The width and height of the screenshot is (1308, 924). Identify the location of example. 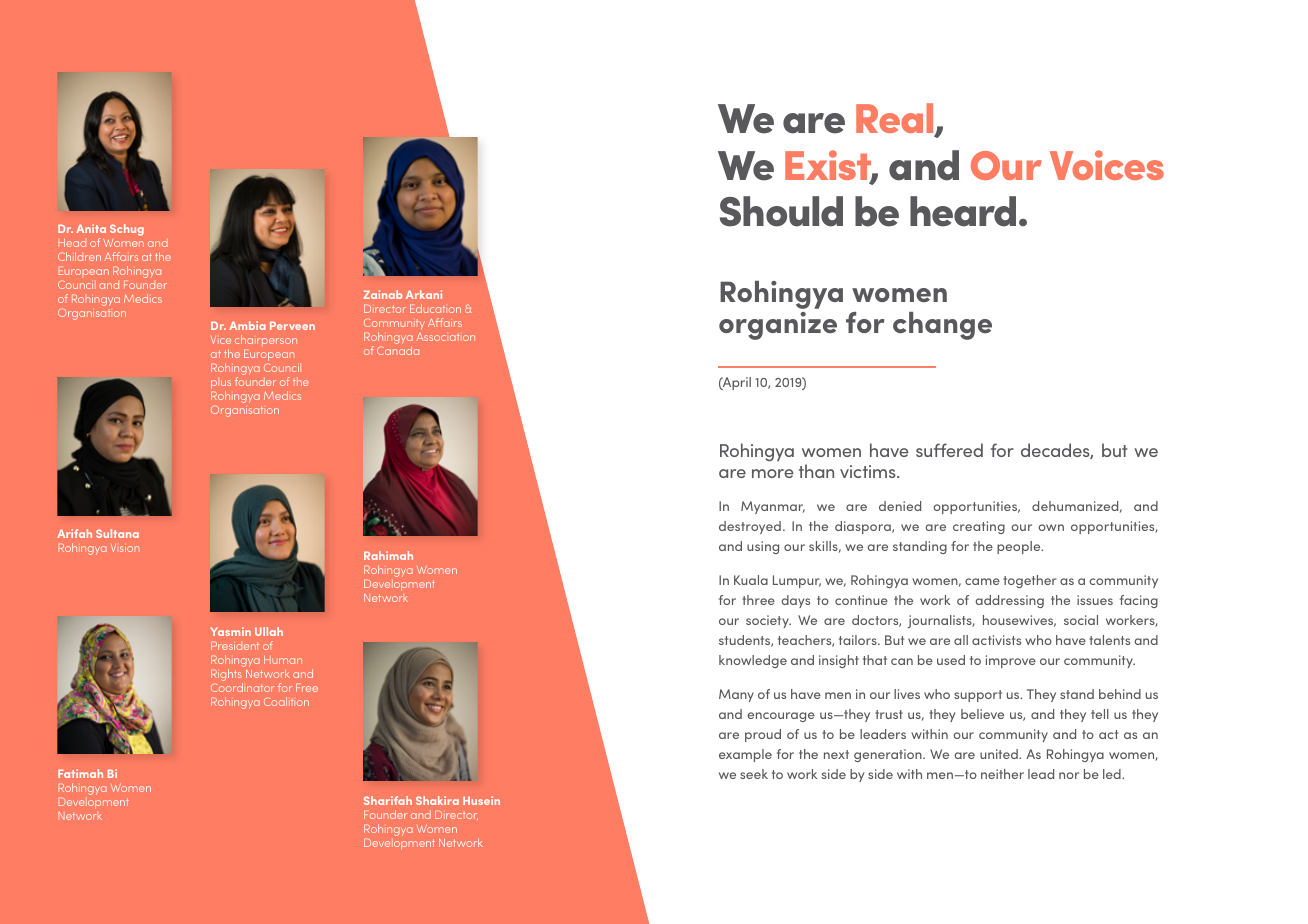
(745, 755).
